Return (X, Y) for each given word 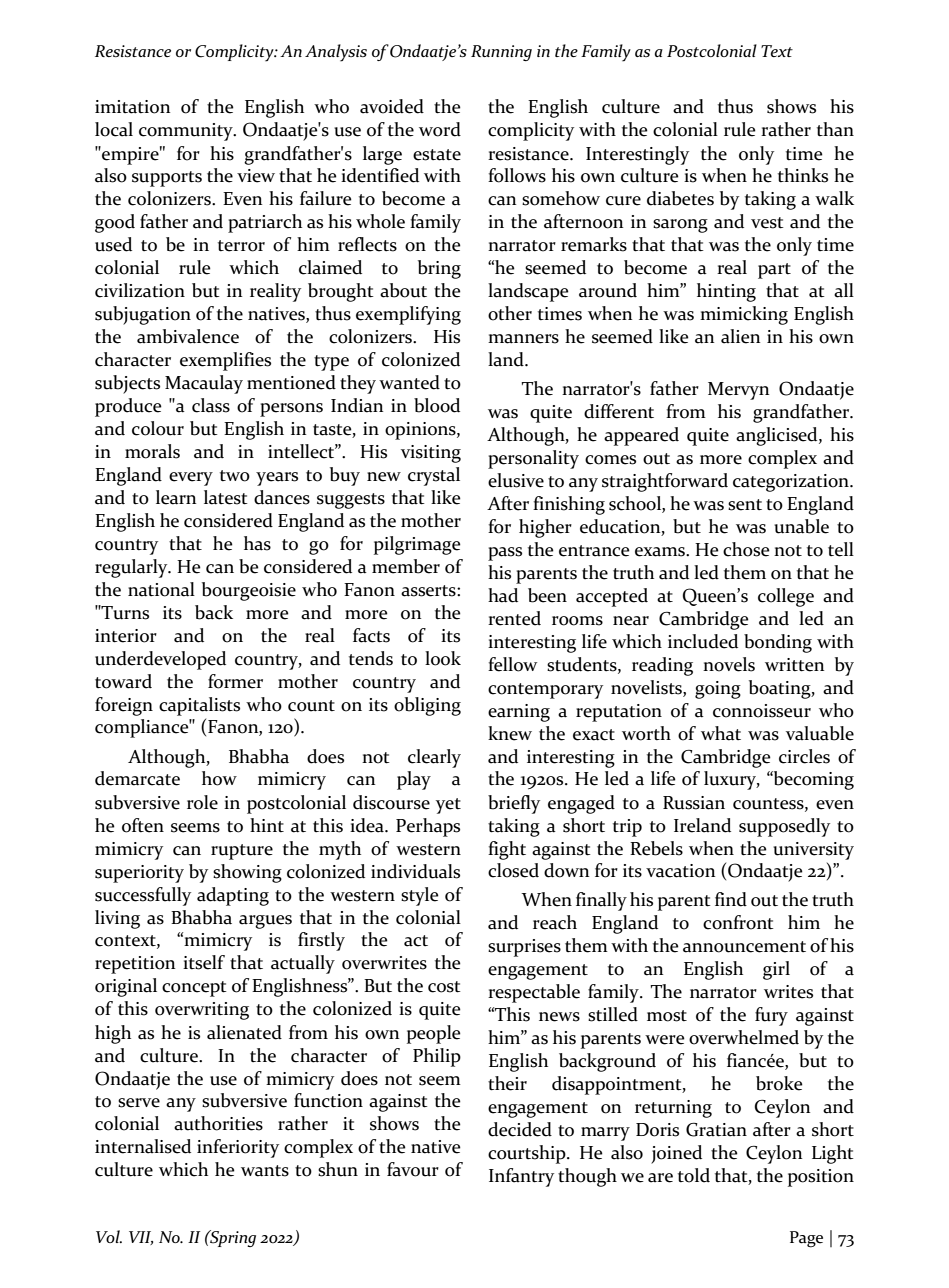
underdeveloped (160, 660)
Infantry (521, 1177)
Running (501, 53)
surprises (524, 948)
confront (738, 922)
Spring (232, 1238)
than (835, 129)
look (443, 658)
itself (204, 962)
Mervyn (738, 391)
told (694, 1175)
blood (437, 405)
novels (729, 664)
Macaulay (204, 384)
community (187, 132)
